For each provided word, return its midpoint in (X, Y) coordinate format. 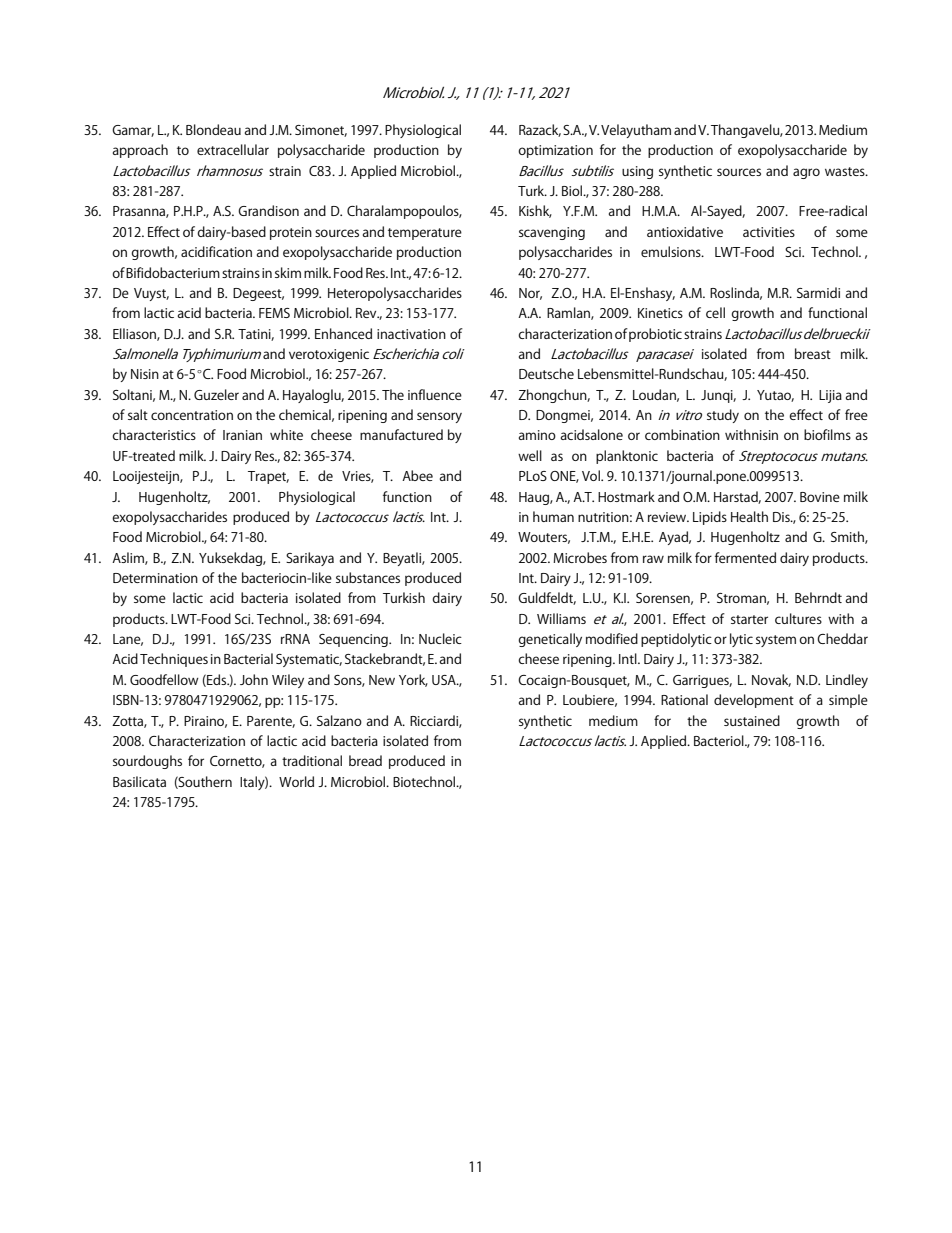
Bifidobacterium (173, 272)
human (553, 516)
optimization (555, 151)
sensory (439, 417)
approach (140, 151)
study (723, 416)
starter (749, 619)
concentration (192, 415)
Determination (155, 578)
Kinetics (660, 313)
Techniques (174, 660)
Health (749, 516)
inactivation (411, 334)
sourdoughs (147, 762)
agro (806, 173)
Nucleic (440, 638)
